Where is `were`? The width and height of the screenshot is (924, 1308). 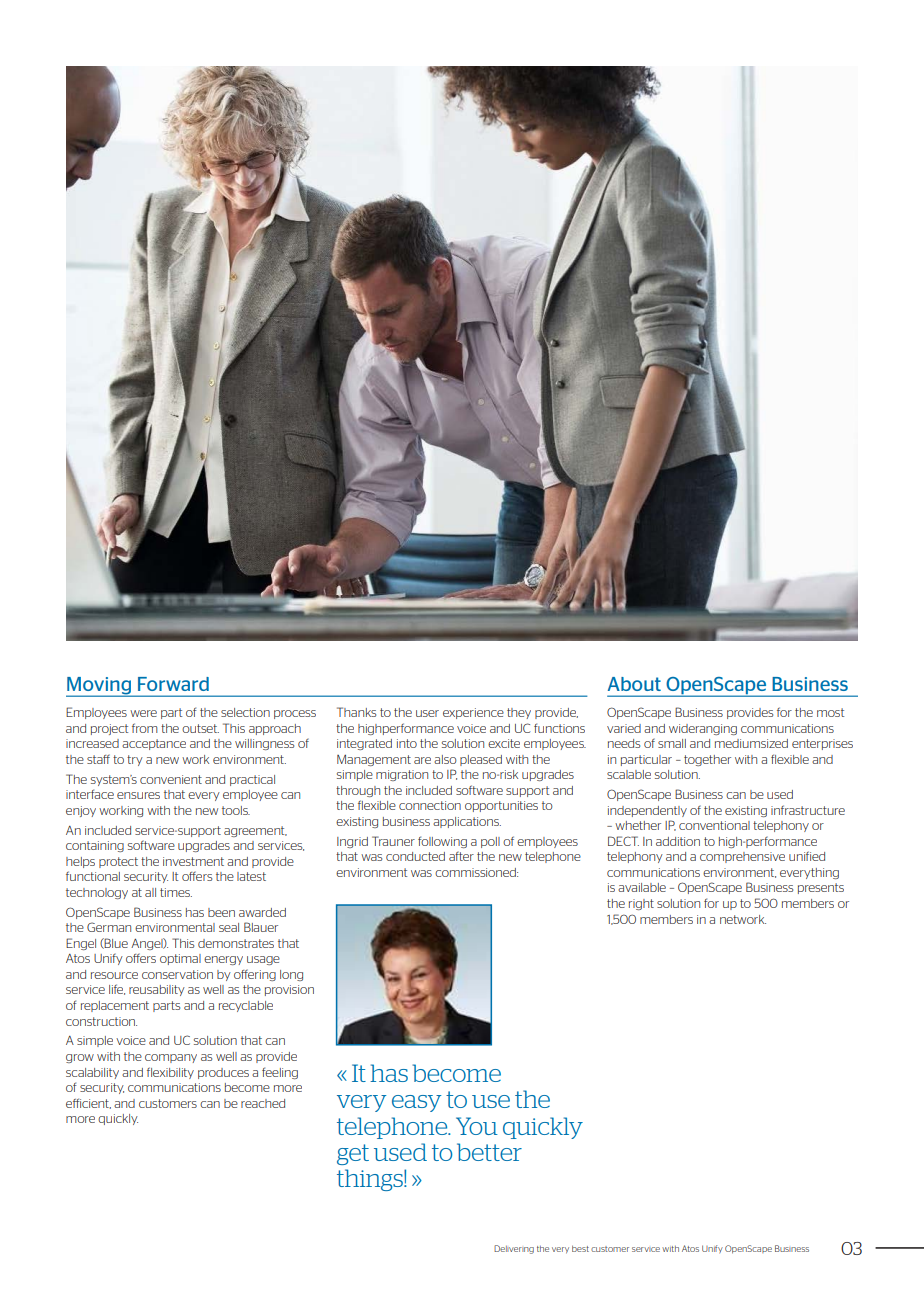 were is located at coordinates (143, 713).
